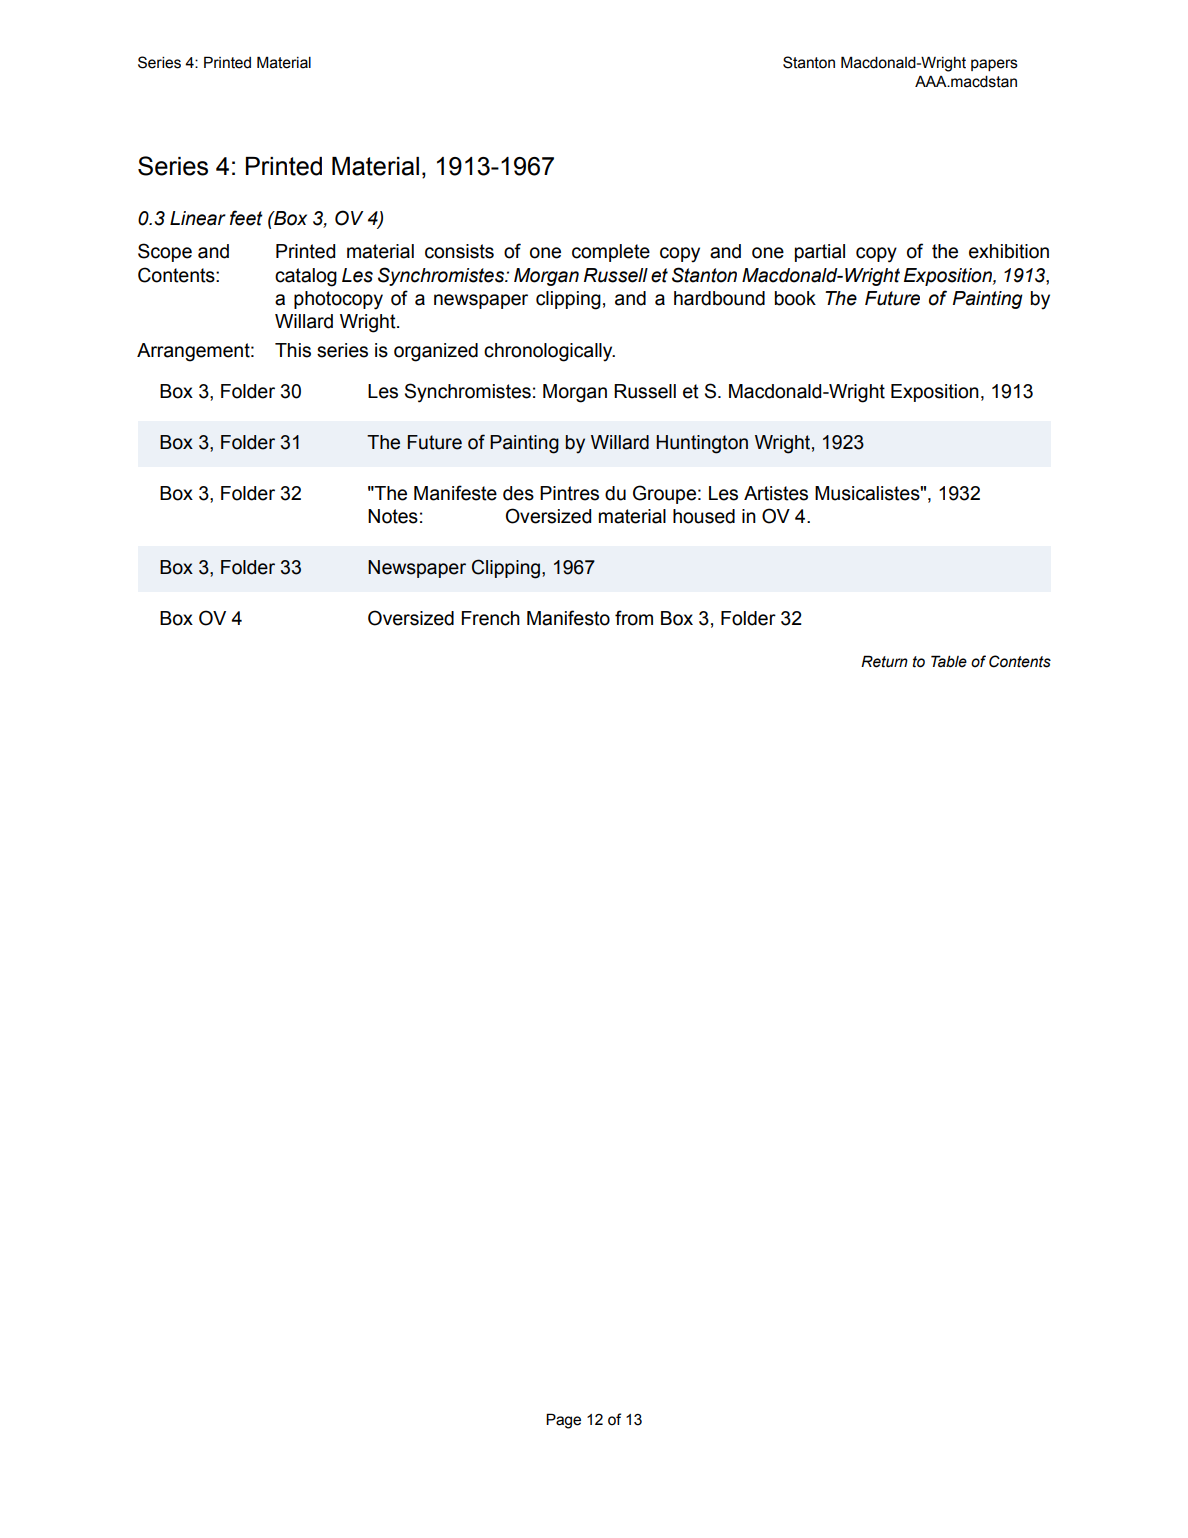 The height and width of the page is (1538, 1188). What do you see at coordinates (568, 618) in the page?
I see `Manifesto` at bounding box center [568, 618].
